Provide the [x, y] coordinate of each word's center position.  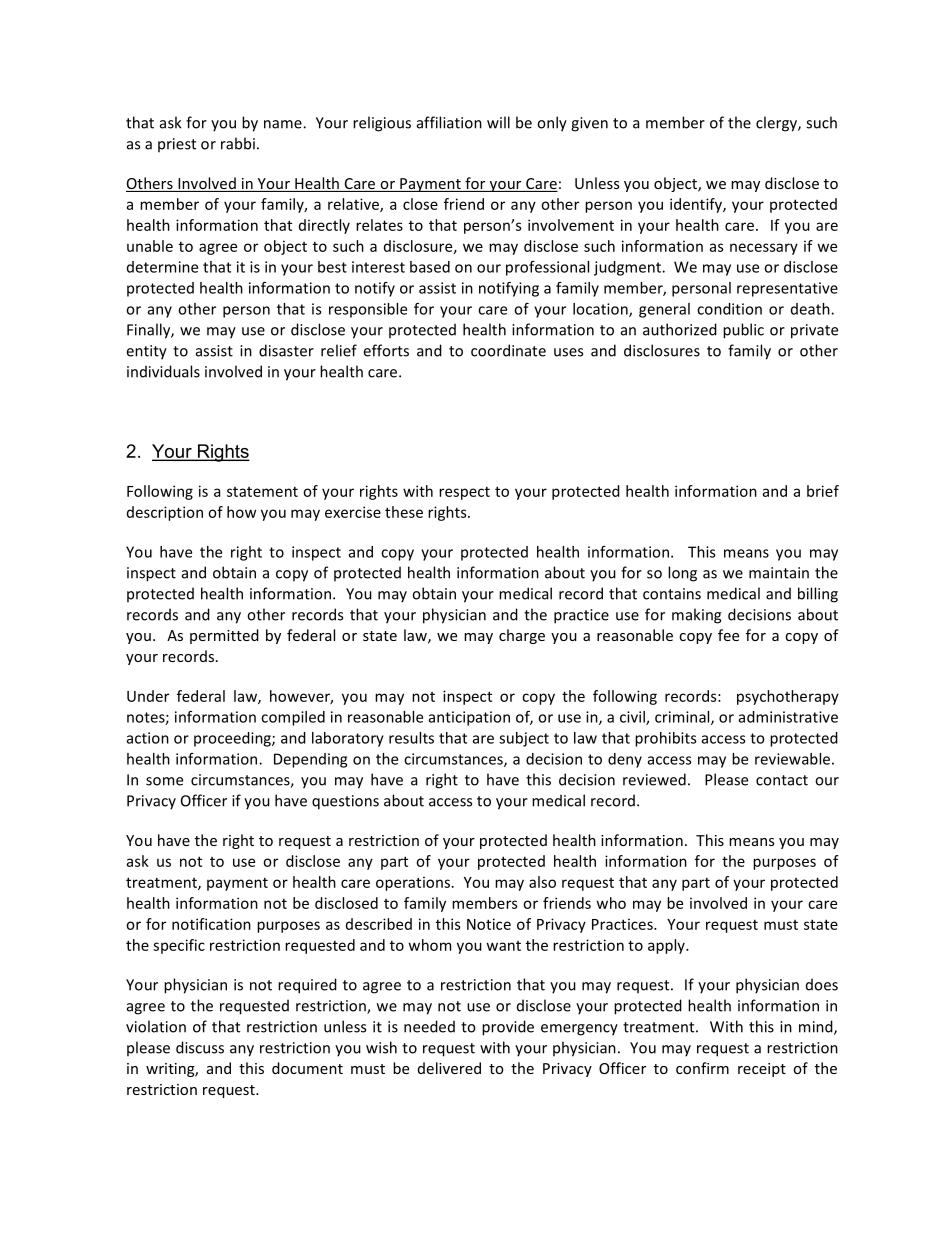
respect [464, 493]
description [165, 513]
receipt [762, 1070]
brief [823, 491]
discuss [200, 1047]
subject [524, 739]
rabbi [238, 143]
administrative [788, 717]
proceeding [233, 739]
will [498, 122]
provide [508, 1028]
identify [697, 205]
